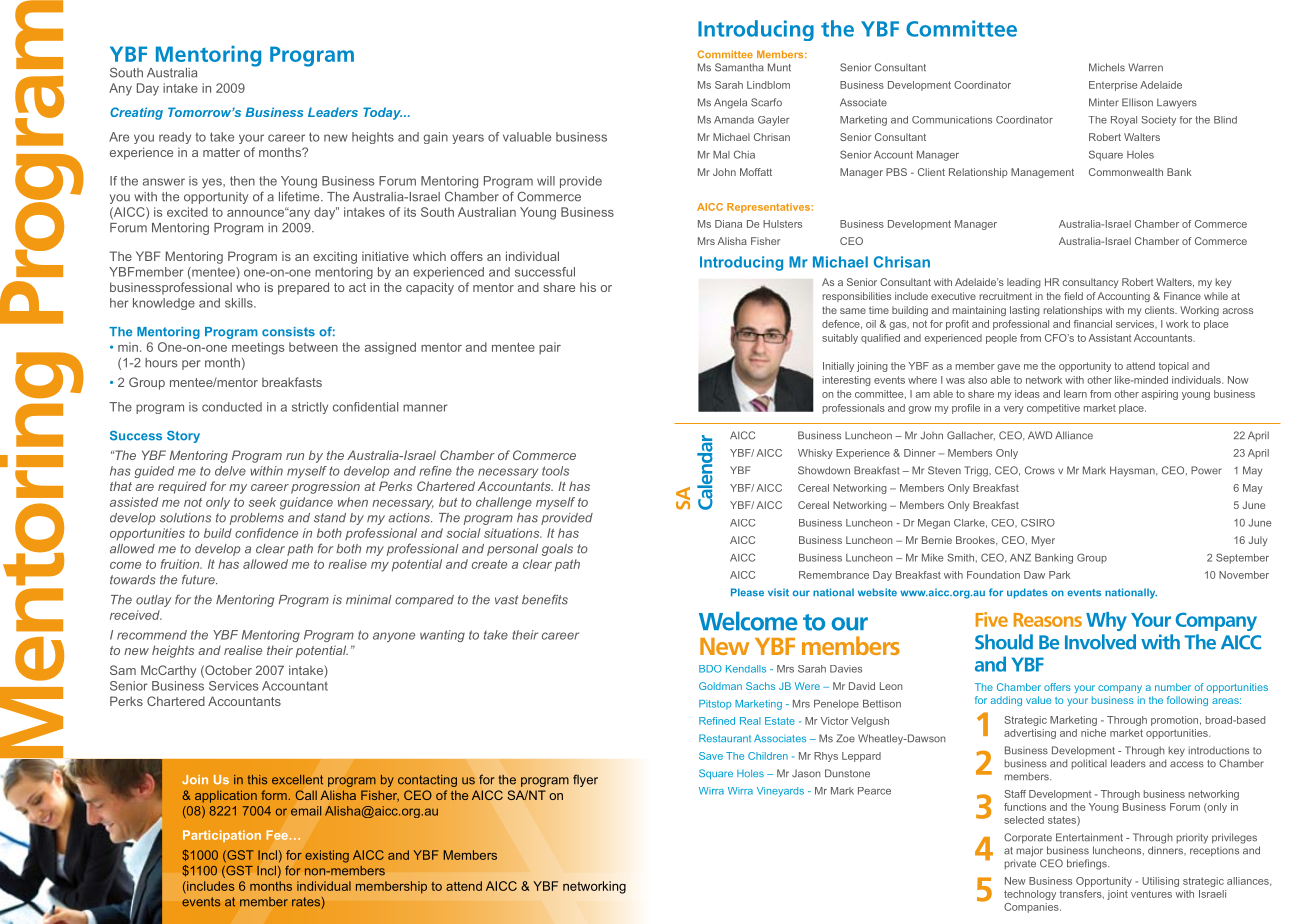 This screenshot has width=1303, height=924. I want to click on flyer, so click(585, 780).
